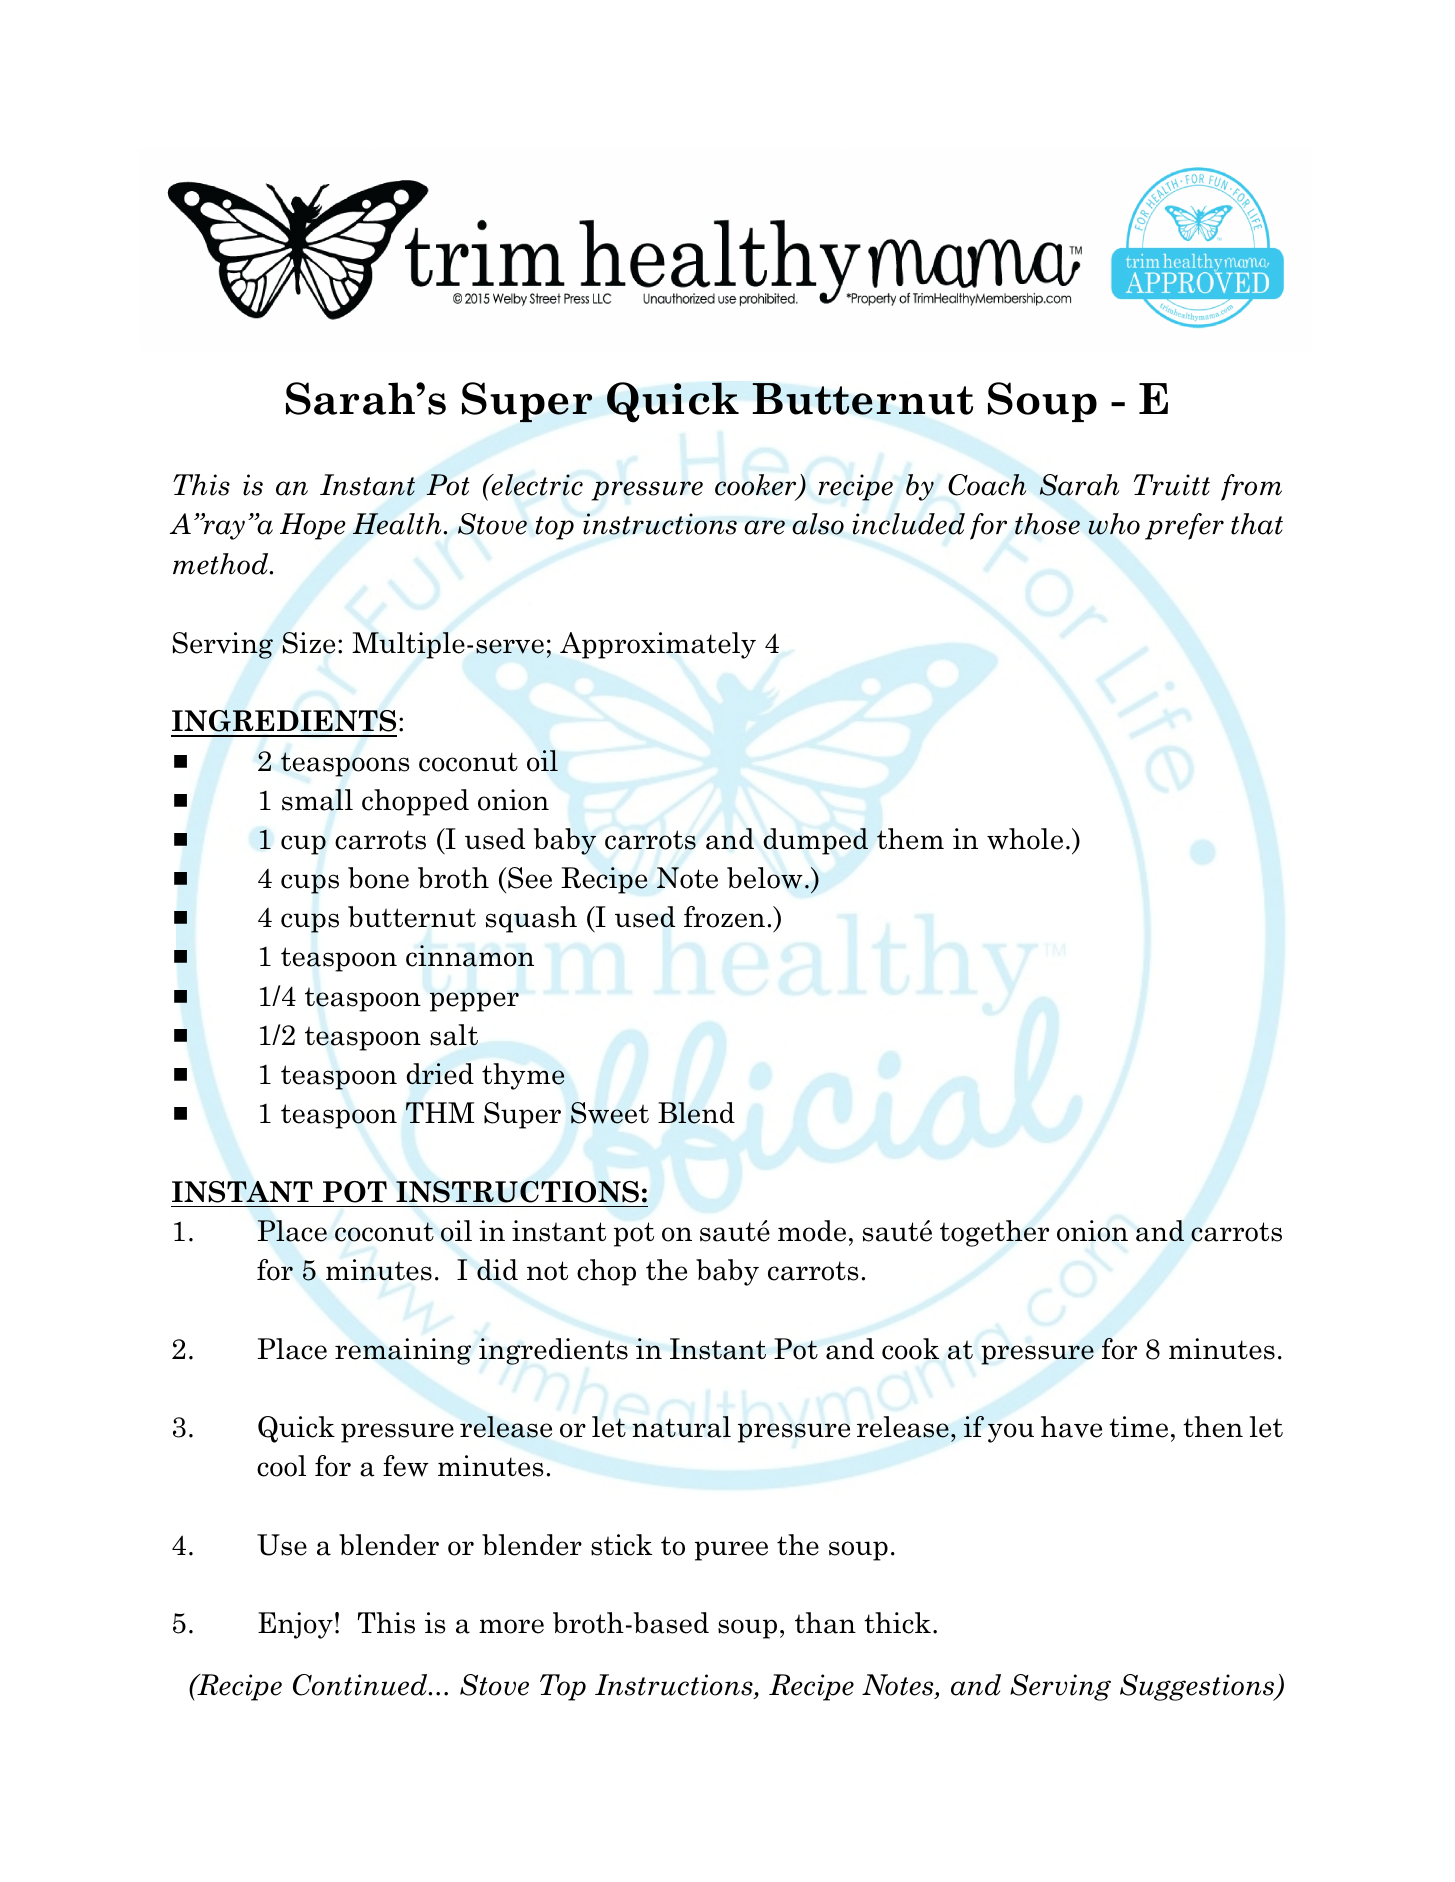 This image has width=1455, height=1882. I want to click on prefer, so click(1184, 526).
